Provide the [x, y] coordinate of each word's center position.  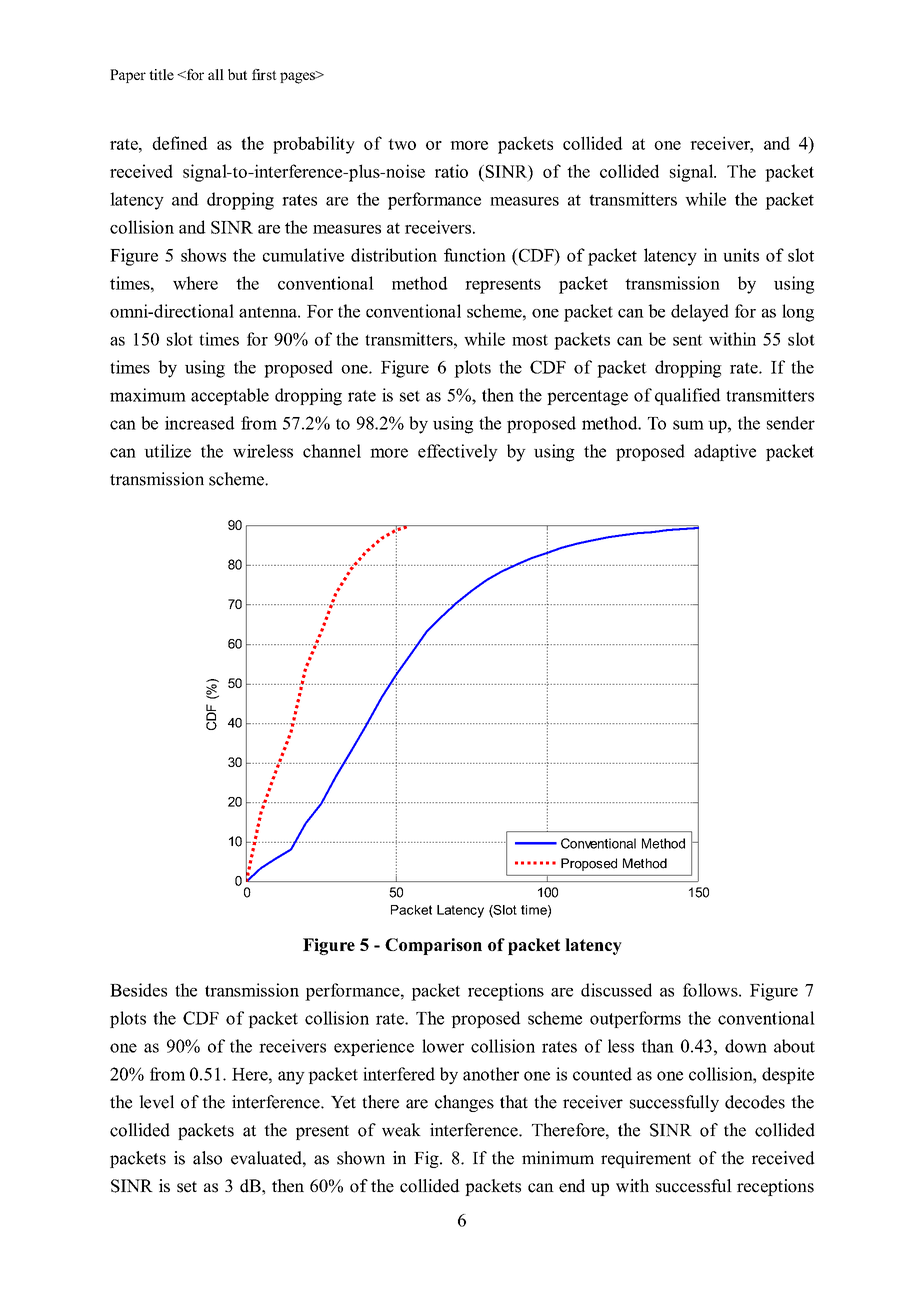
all [216, 74]
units [741, 255]
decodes [755, 1102]
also [207, 1158]
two [402, 144]
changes [464, 1103]
